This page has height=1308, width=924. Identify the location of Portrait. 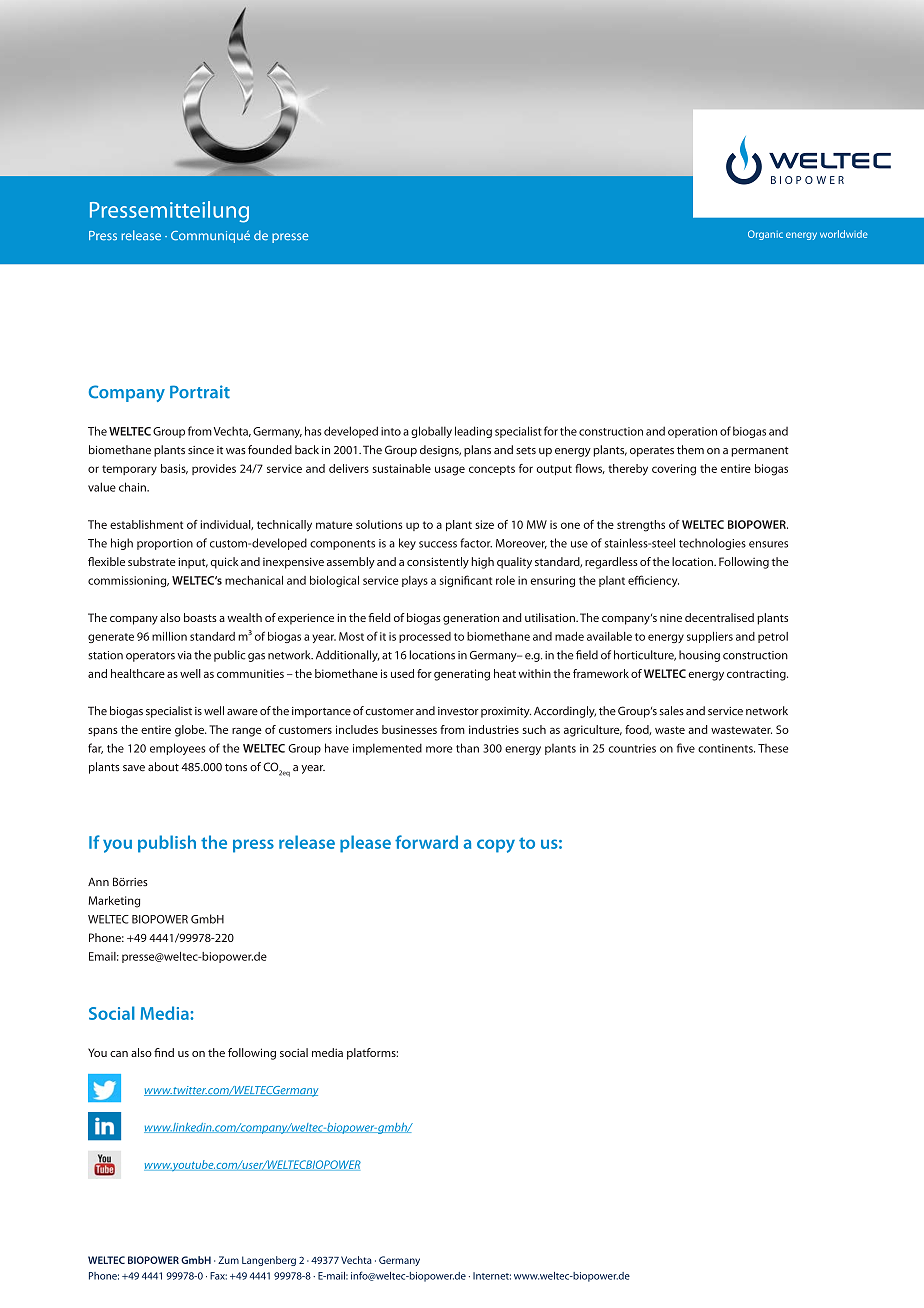
(200, 392).
